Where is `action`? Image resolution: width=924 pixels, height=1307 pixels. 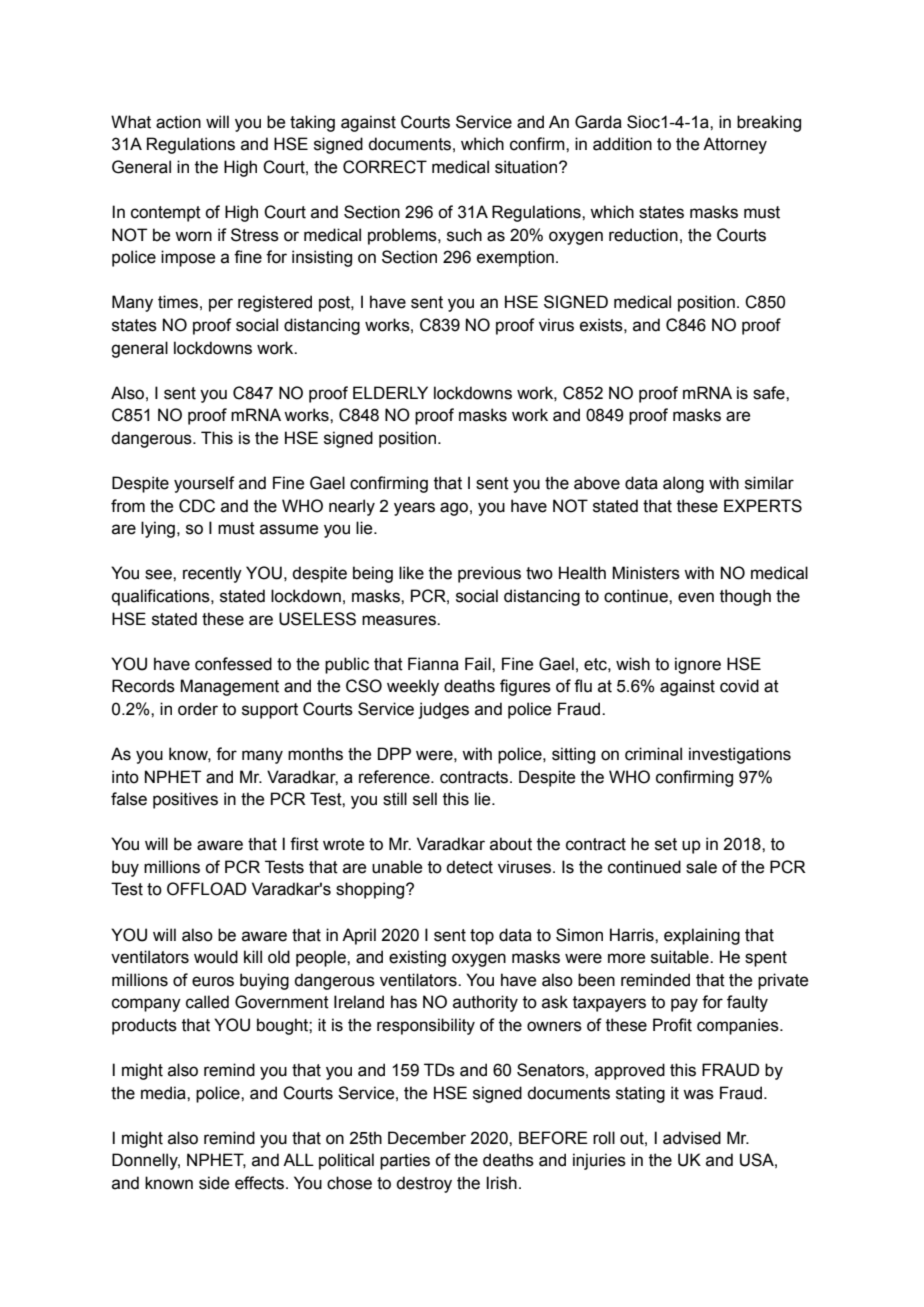
action is located at coordinates (178, 122).
